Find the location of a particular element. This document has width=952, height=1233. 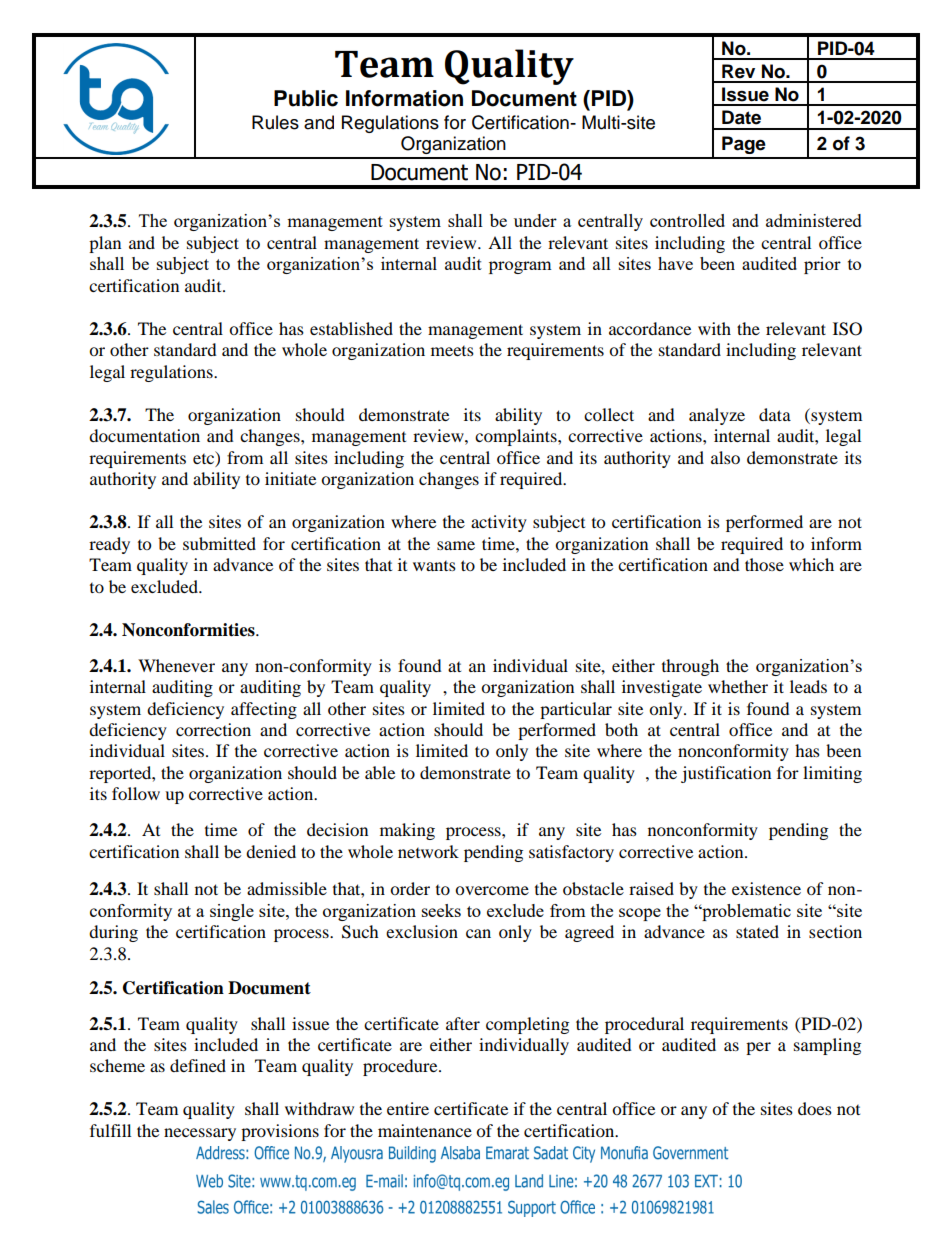

those is located at coordinates (764, 564).
